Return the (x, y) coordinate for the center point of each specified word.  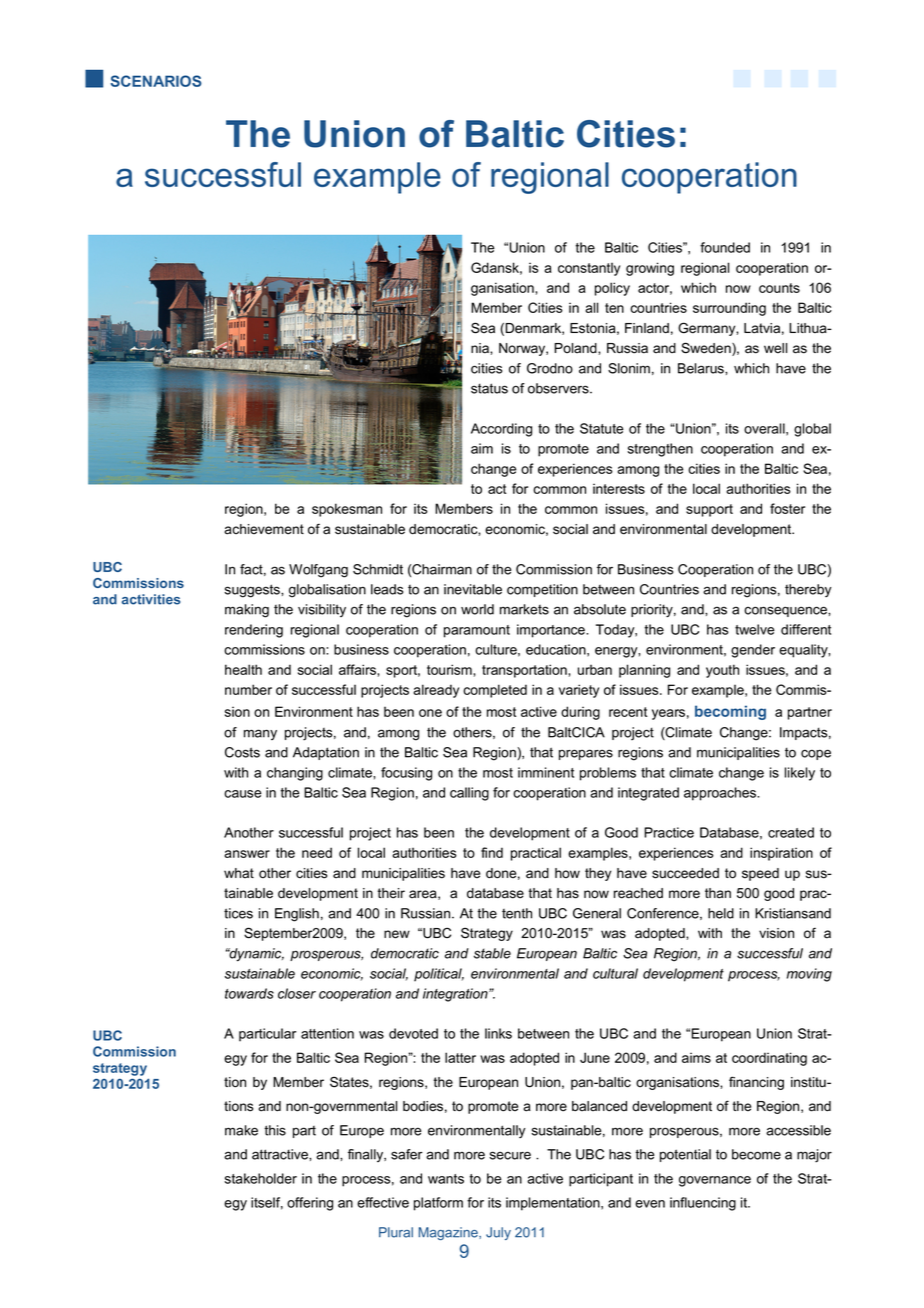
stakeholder (261, 1178)
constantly (589, 269)
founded (725, 247)
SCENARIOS (156, 81)
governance (715, 1181)
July (498, 1233)
